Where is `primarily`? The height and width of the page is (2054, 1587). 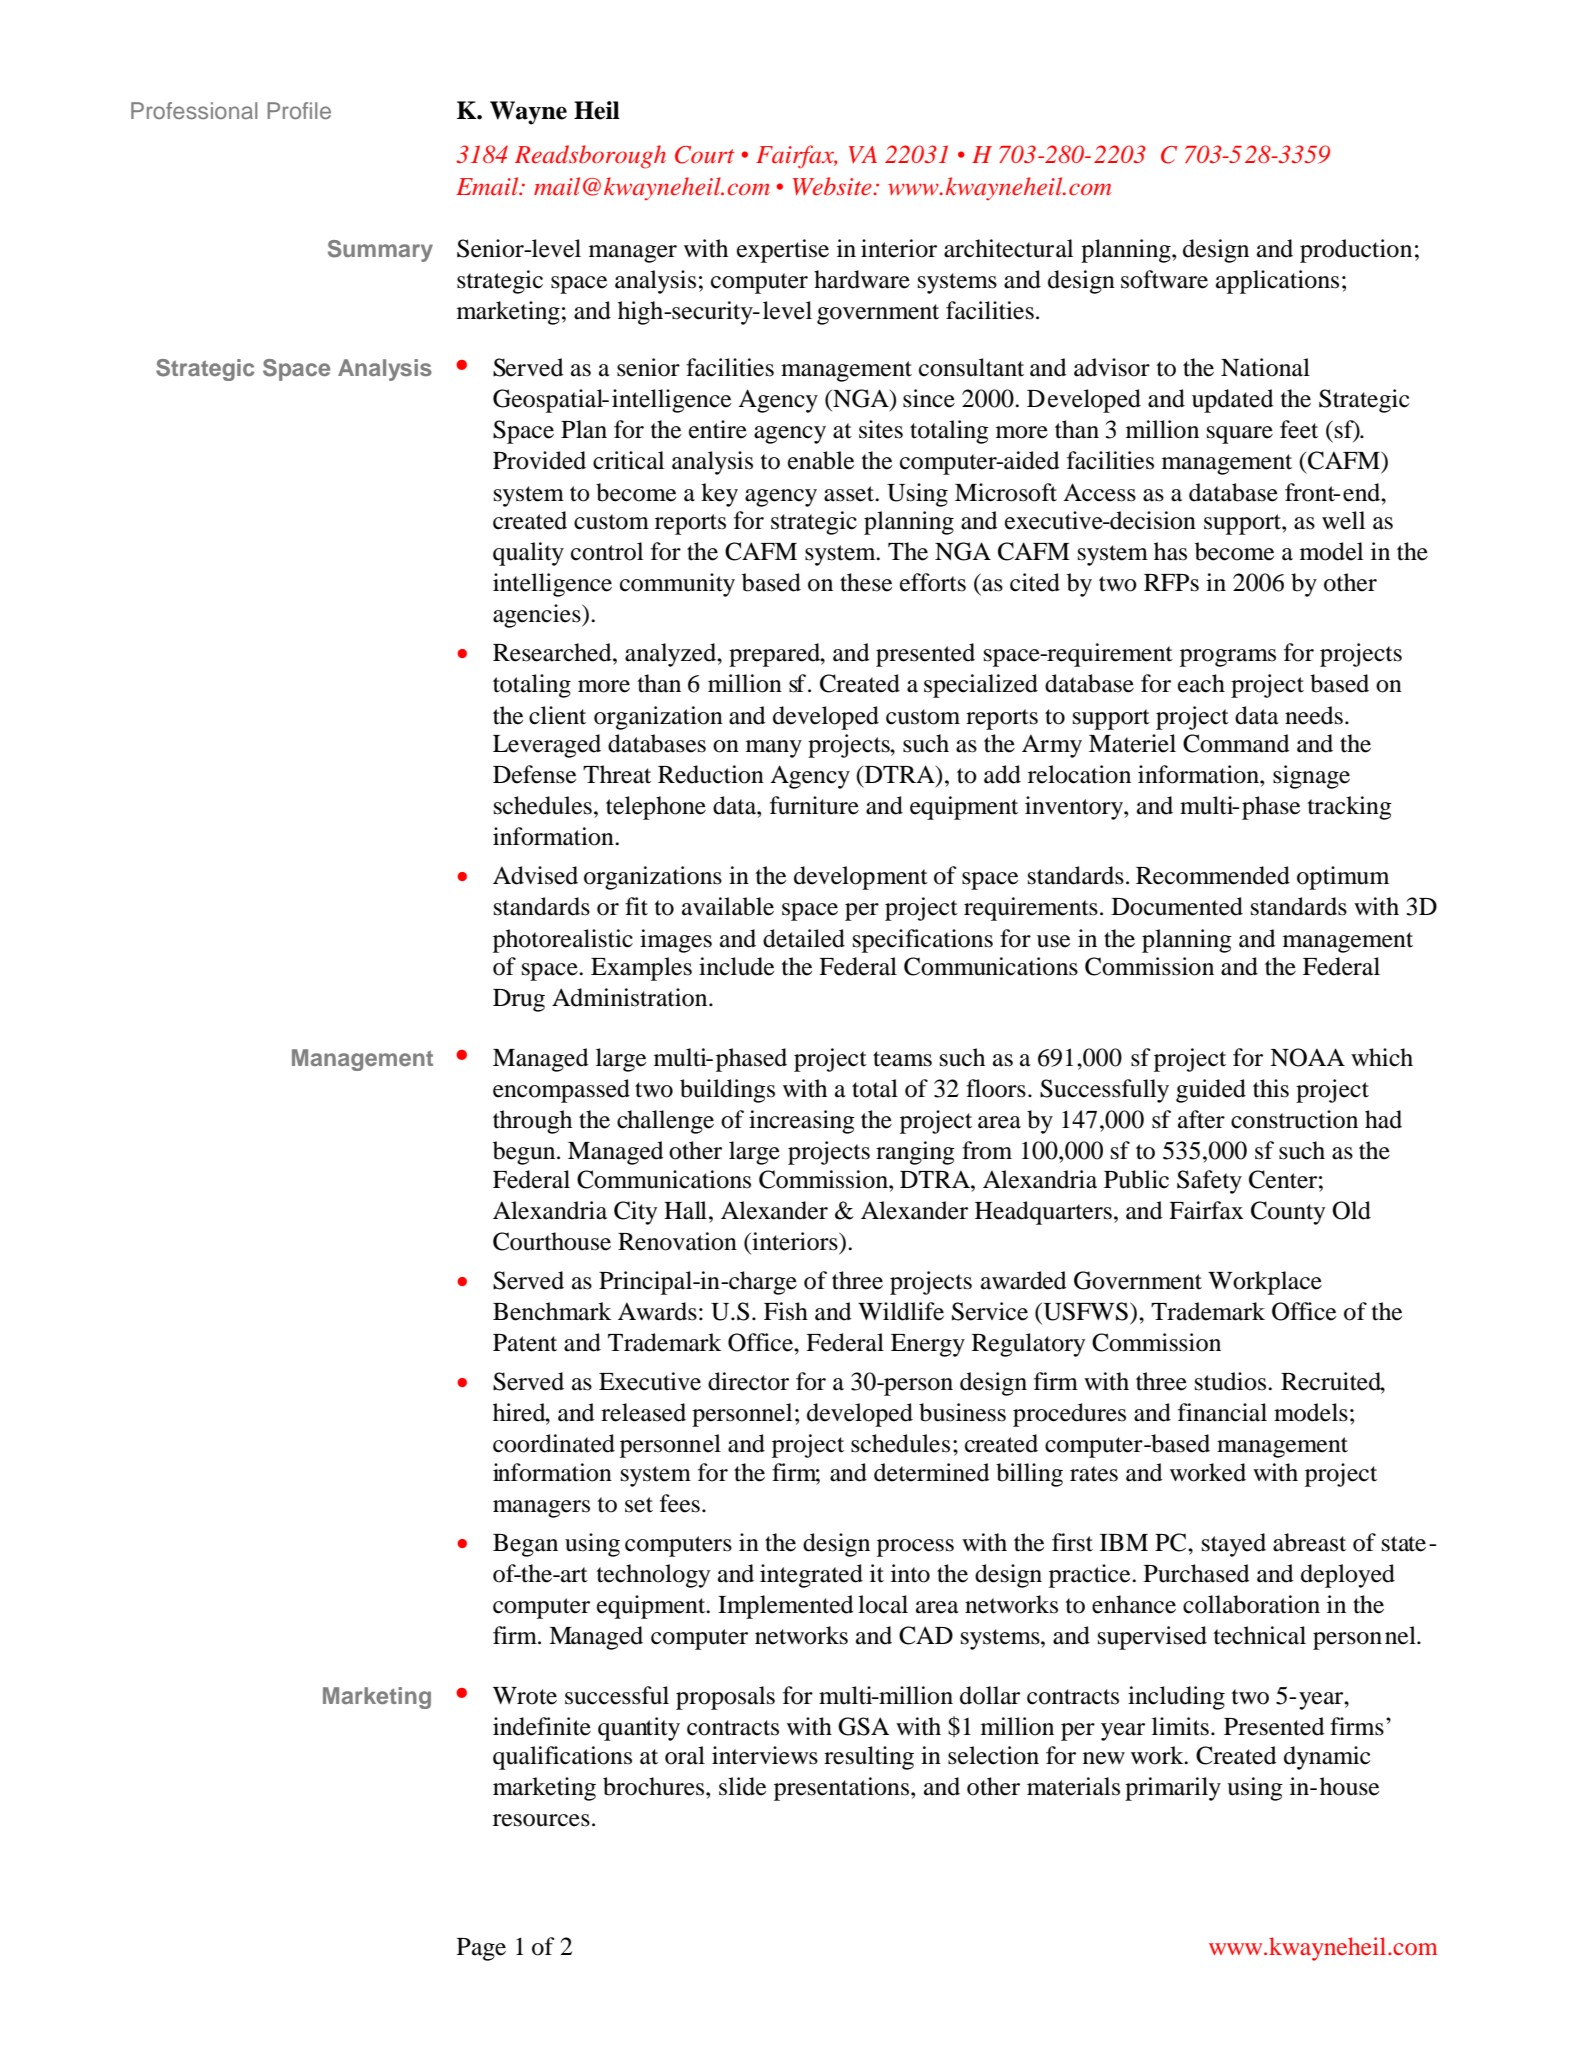
primarily is located at coordinates (1173, 1789).
